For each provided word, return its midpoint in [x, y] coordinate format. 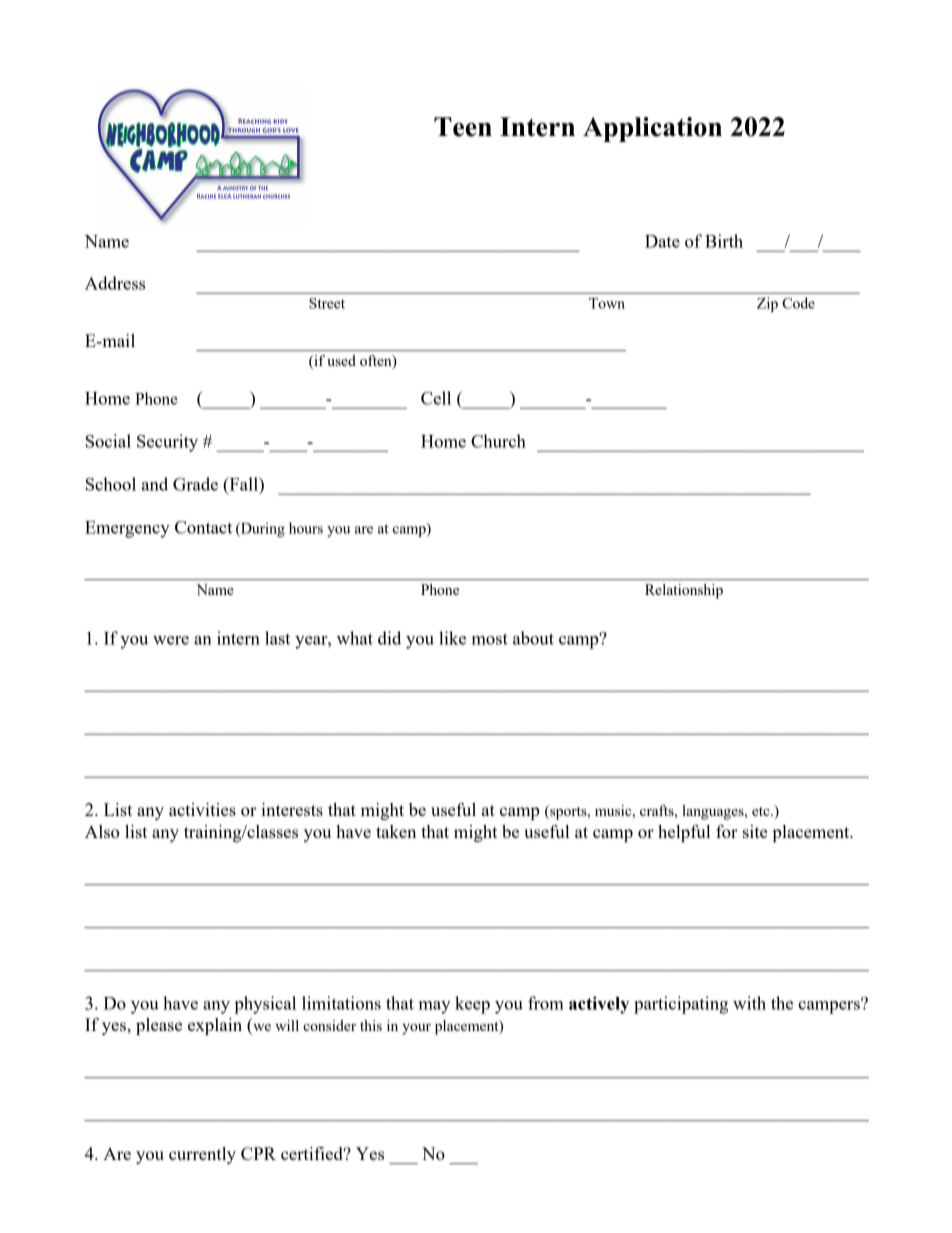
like [452, 638]
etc [762, 811]
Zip [767, 304]
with [749, 1003]
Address [115, 283]
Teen [463, 127]
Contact [203, 527]
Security [167, 443]
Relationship [684, 591]
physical [265, 1005]
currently [202, 1155]
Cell [436, 398]
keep [472, 1005]
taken [396, 831]
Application [652, 129]
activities [202, 809]
